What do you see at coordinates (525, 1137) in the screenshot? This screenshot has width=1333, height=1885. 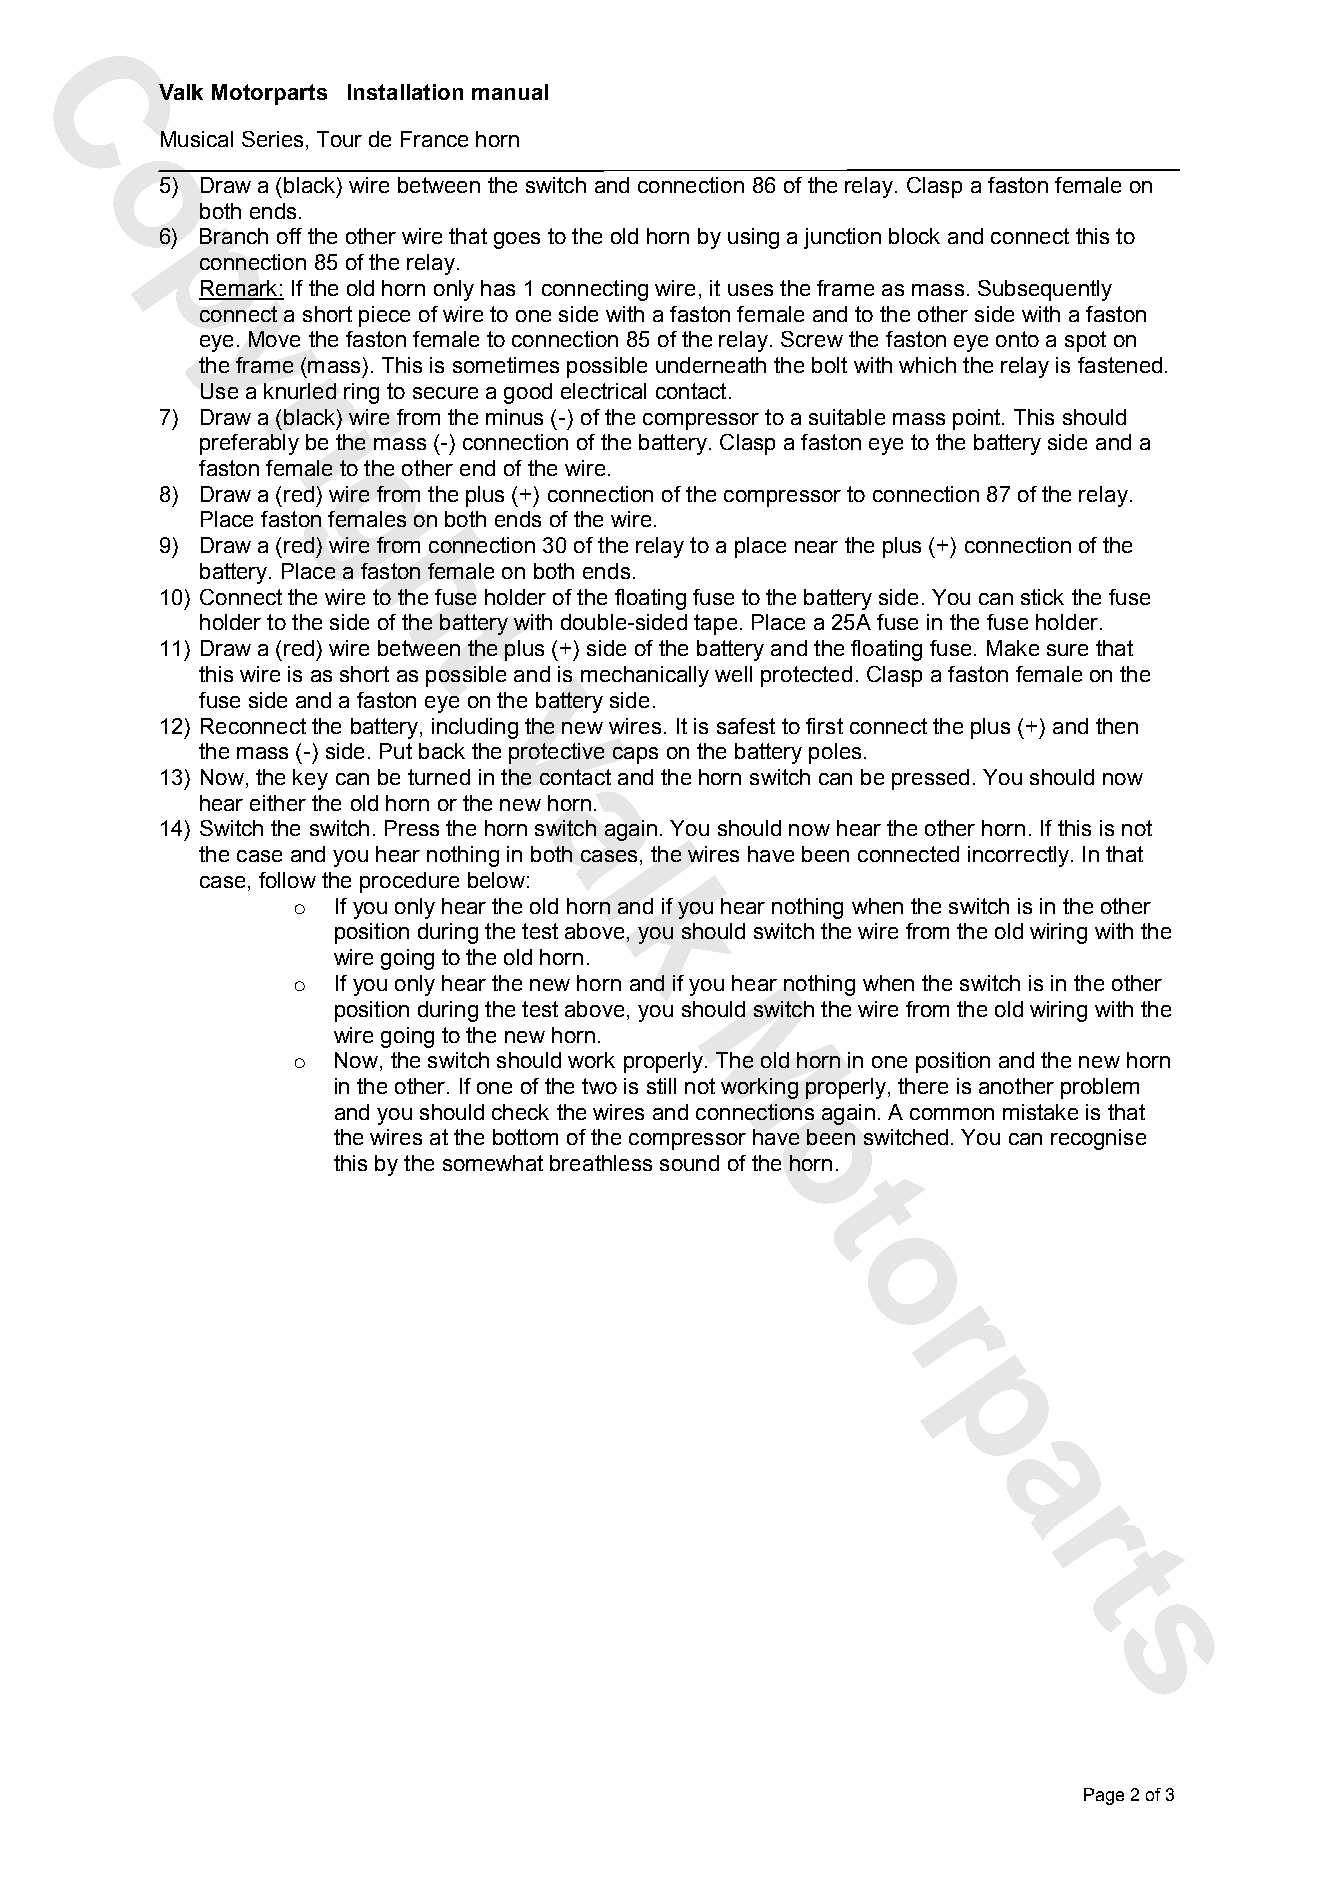 I see `bottom` at bounding box center [525, 1137].
